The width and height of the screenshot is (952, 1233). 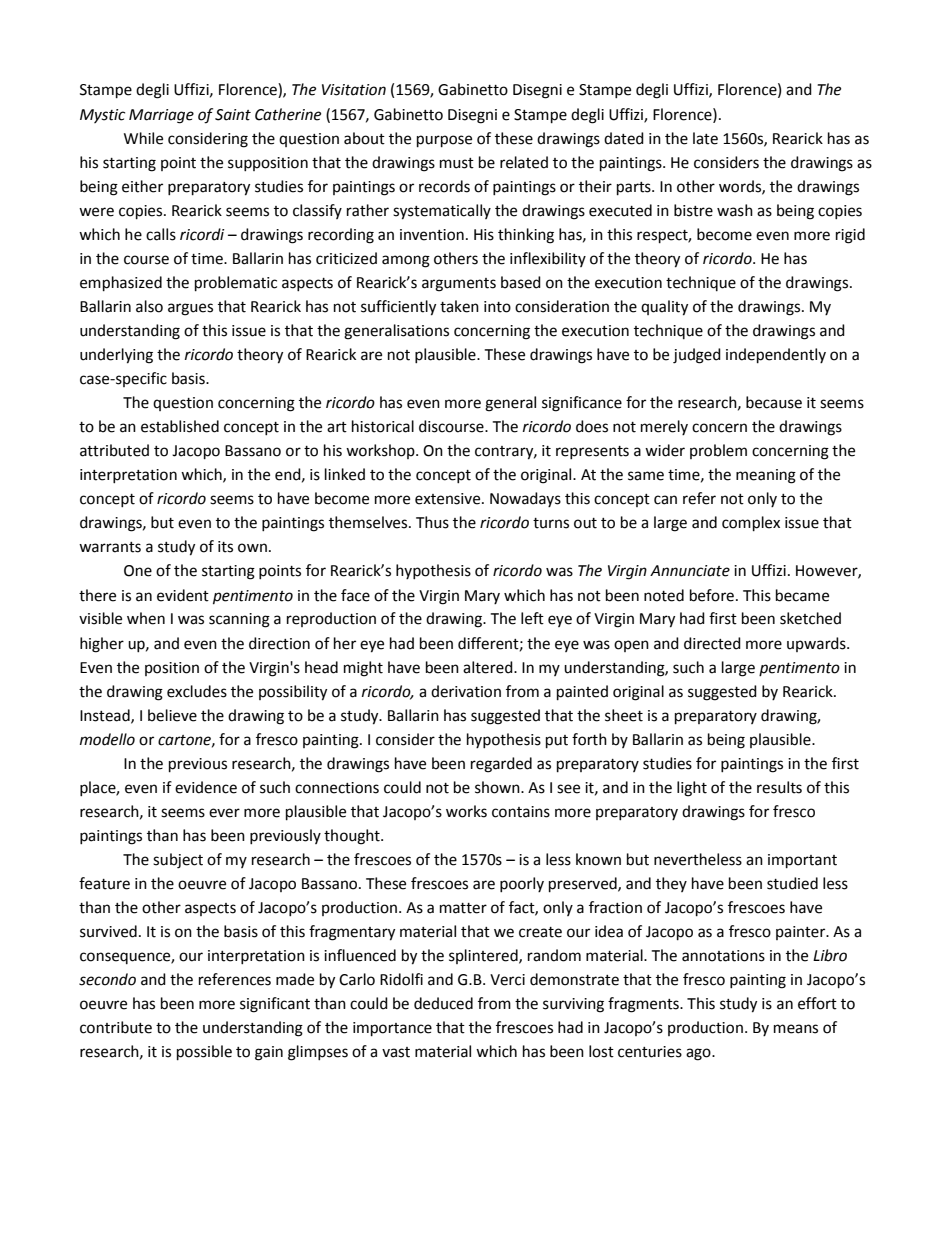 I want to click on evident, so click(x=183, y=595).
